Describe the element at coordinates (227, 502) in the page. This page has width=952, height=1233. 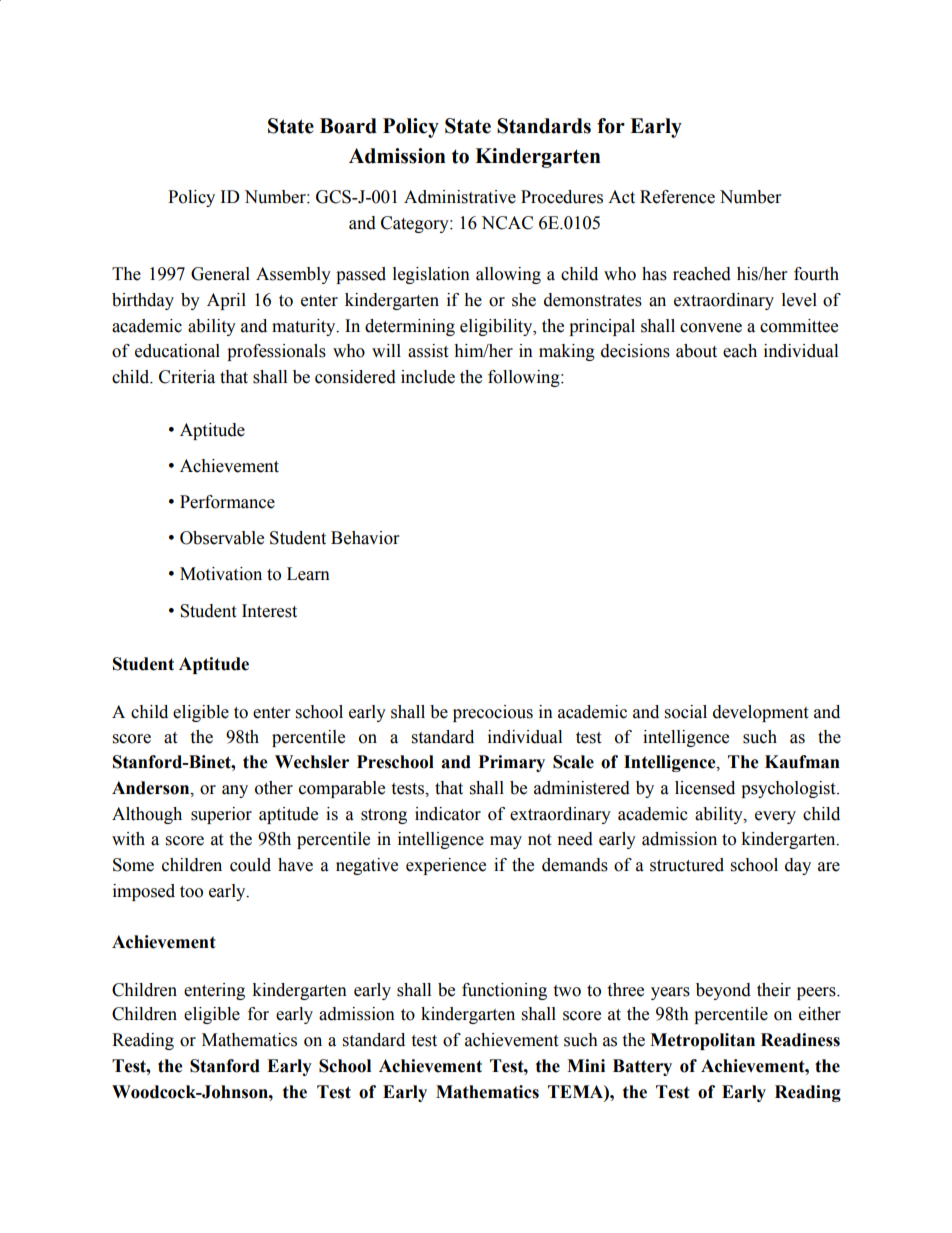
I see `Performance` at that location.
